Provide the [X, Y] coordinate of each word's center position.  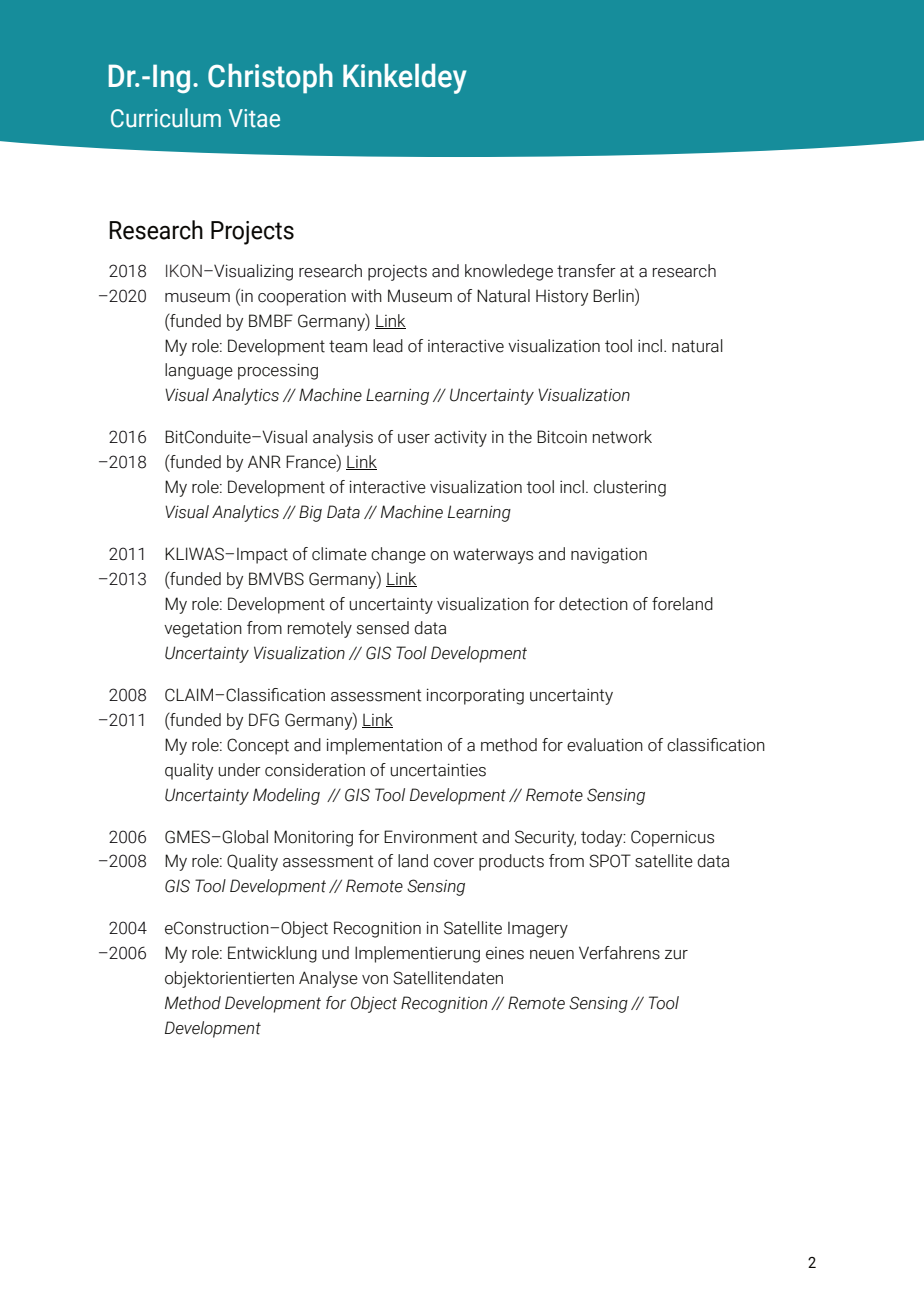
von [375, 980]
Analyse [328, 979]
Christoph [270, 78]
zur [676, 955]
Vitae [254, 118]
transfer [586, 271]
